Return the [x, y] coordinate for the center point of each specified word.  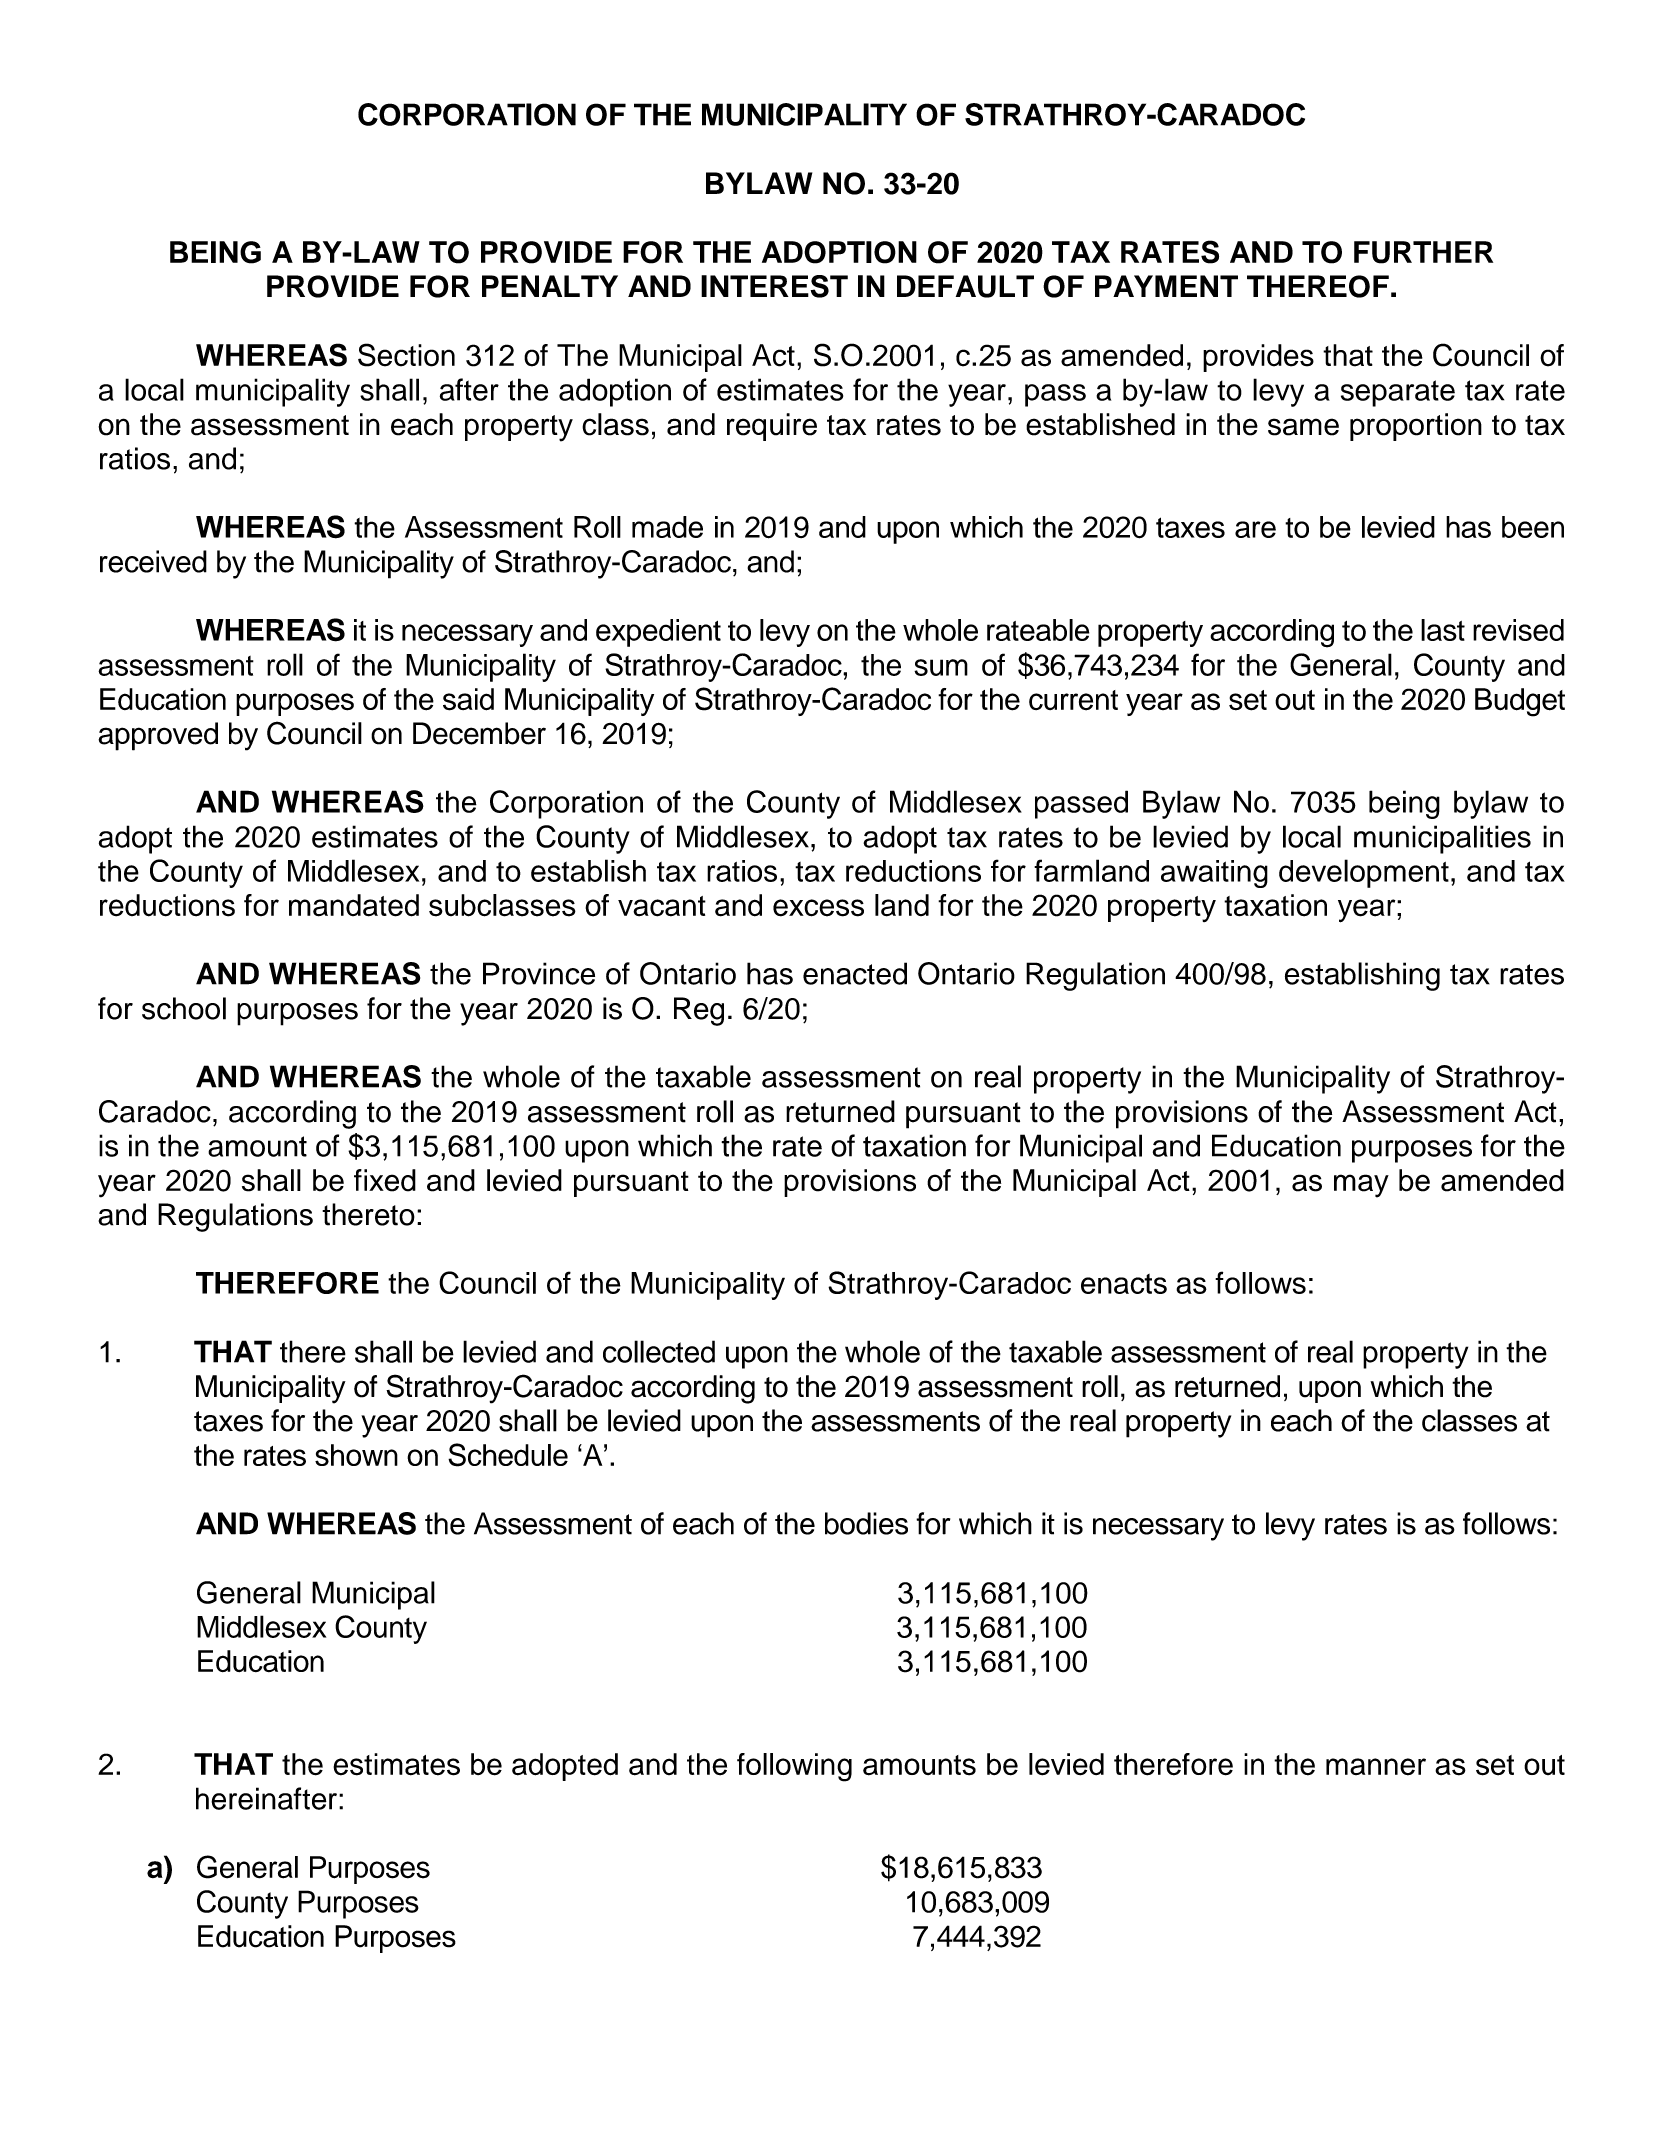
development [1364, 873]
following [794, 1767]
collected [659, 1351]
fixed [385, 1180]
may [1361, 1186]
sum [941, 667]
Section [406, 355]
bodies [866, 1523]
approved [158, 736]
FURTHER [1423, 252]
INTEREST [774, 286]
